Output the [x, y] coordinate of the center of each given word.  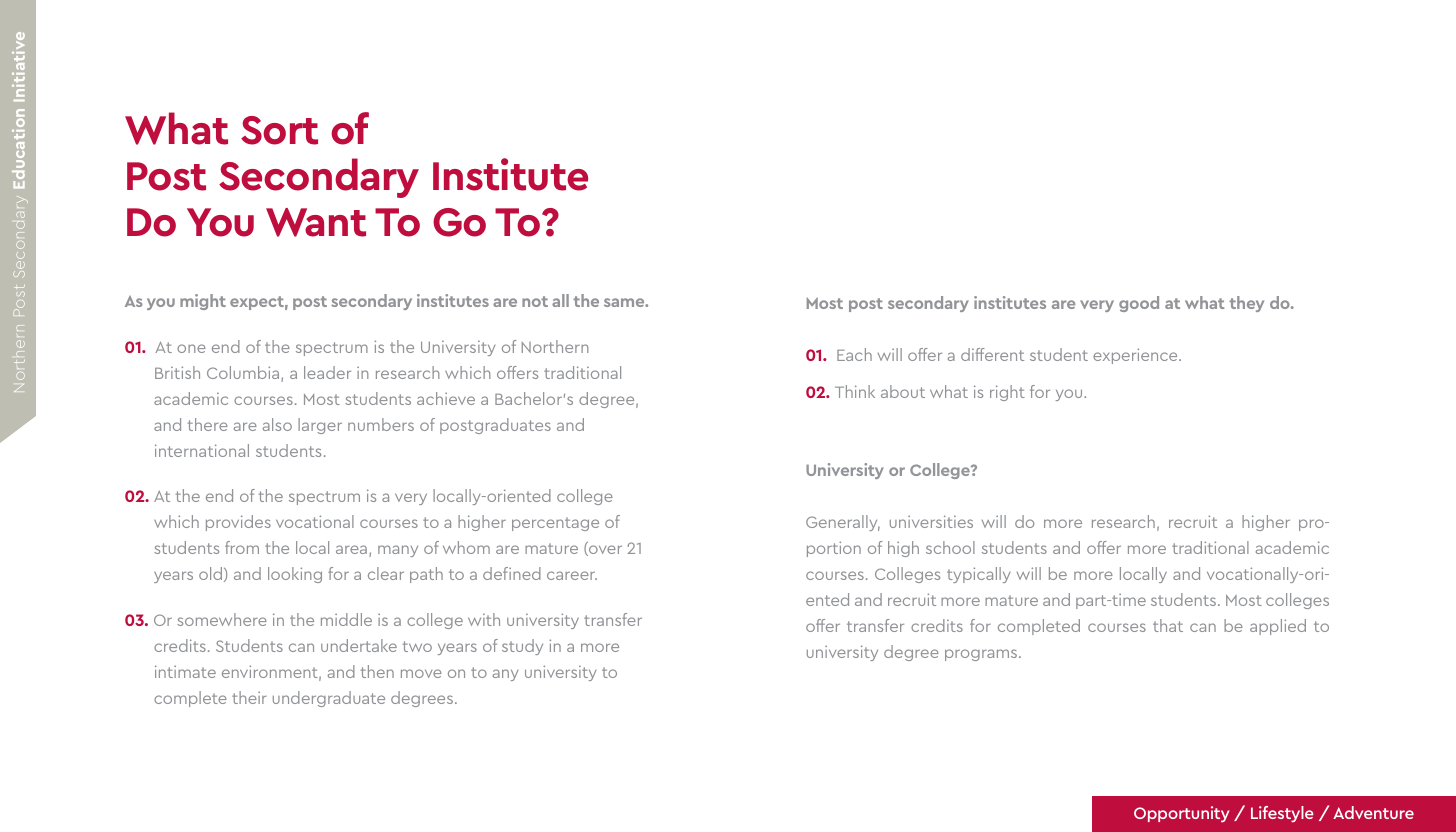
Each [854, 354]
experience [1136, 356]
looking [295, 575]
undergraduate [329, 699]
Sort [279, 130]
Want [316, 222]
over [604, 550]
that [1168, 625]
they [1246, 304]
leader [327, 372]
